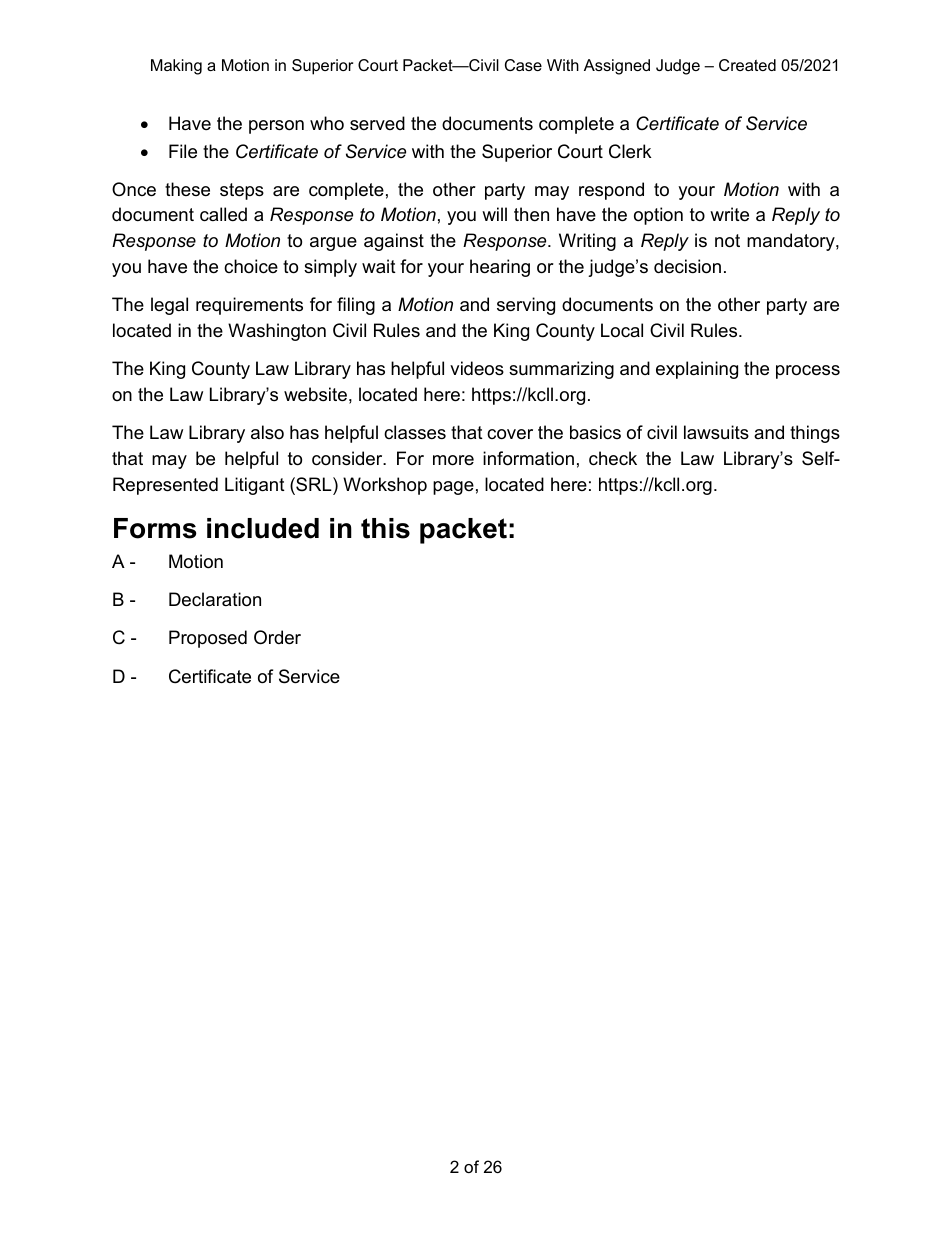  What do you see at coordinates (613, 458) in the page?
I see `check` at bounding box center [613, 458].
